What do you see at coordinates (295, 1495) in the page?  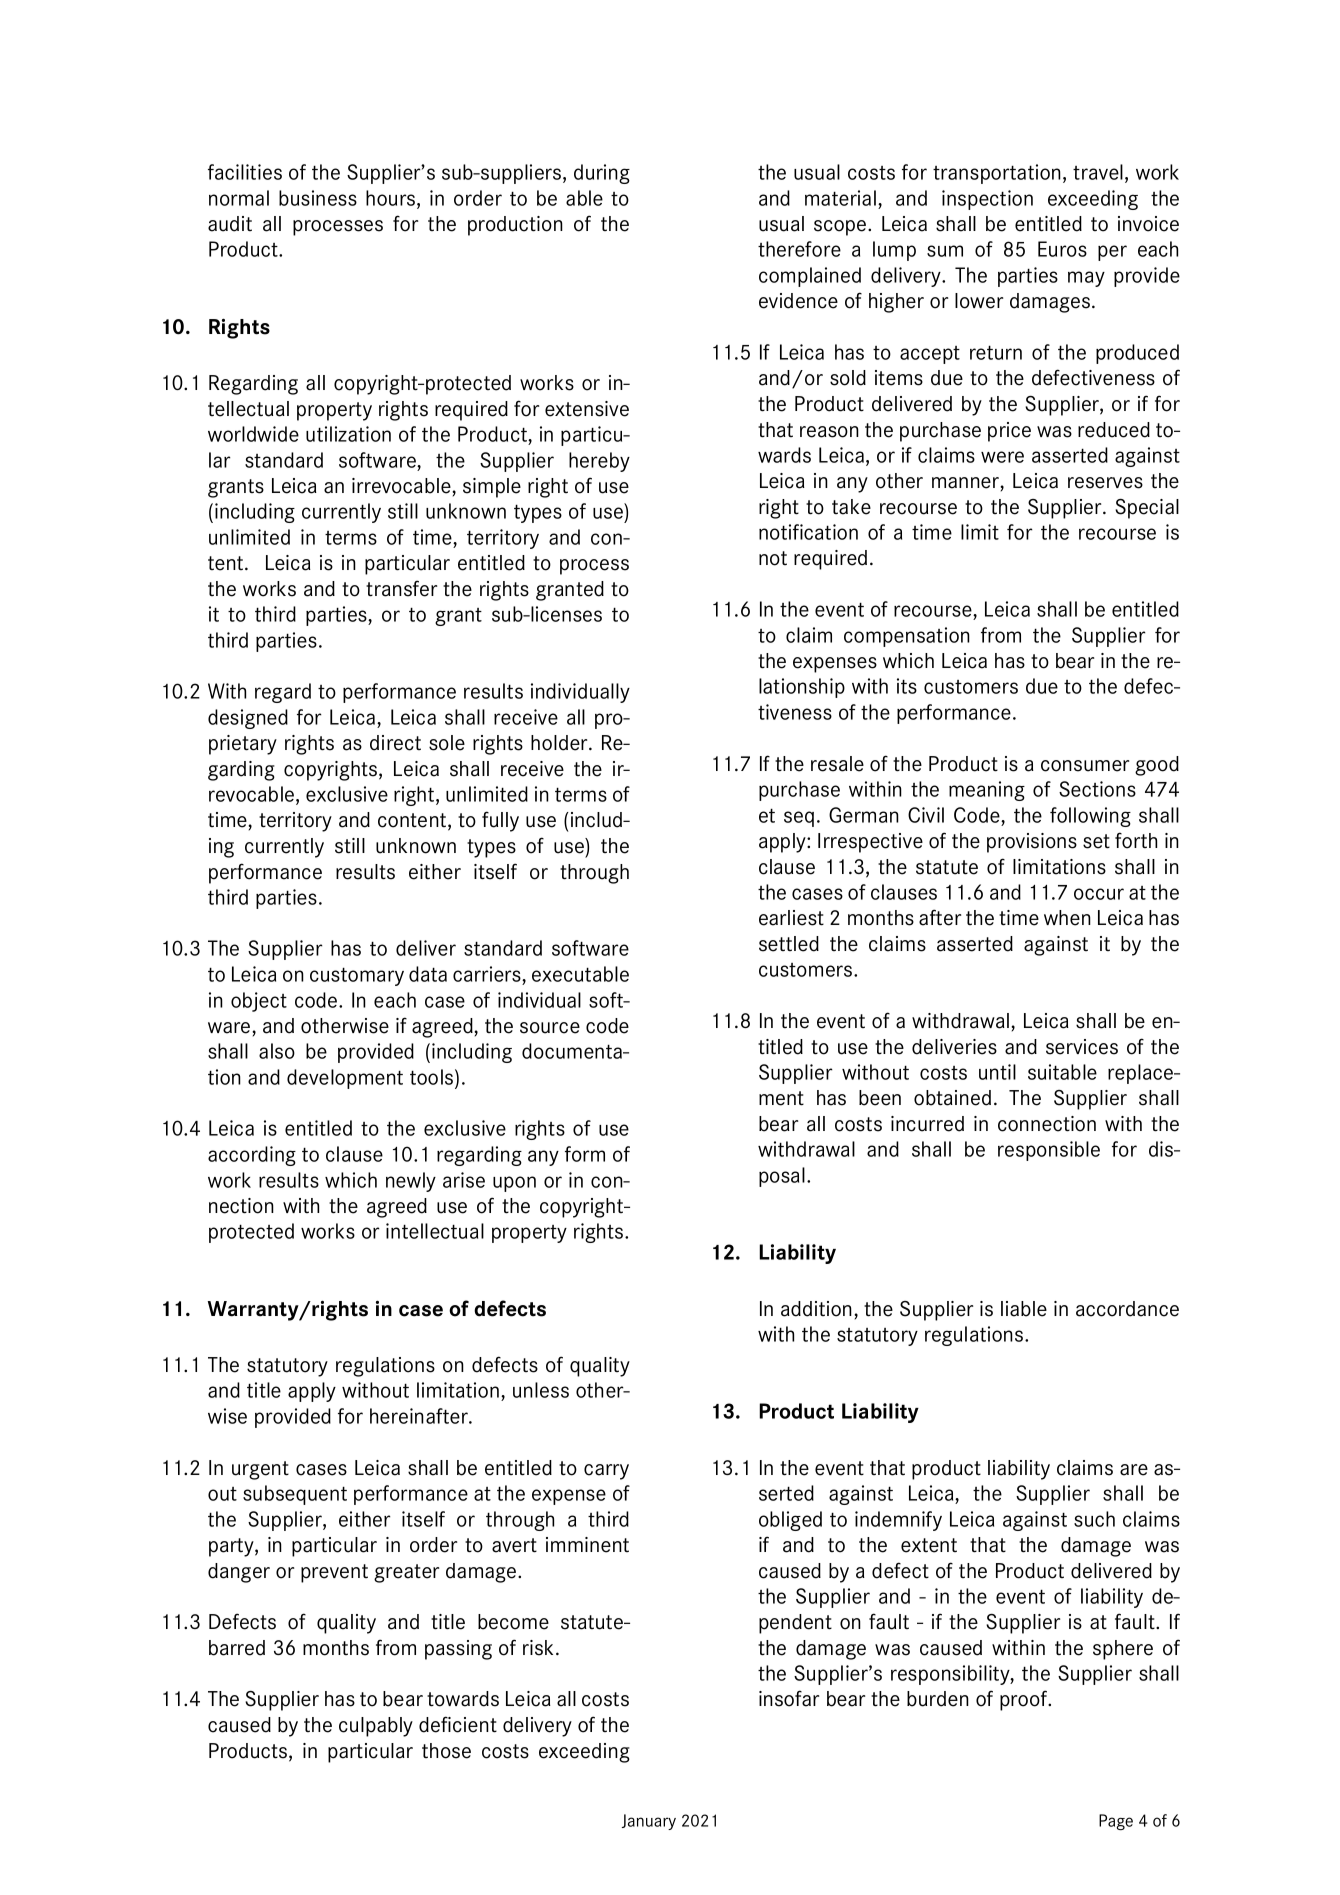 I see `subsequent` at bounding box center [295, 1495].
